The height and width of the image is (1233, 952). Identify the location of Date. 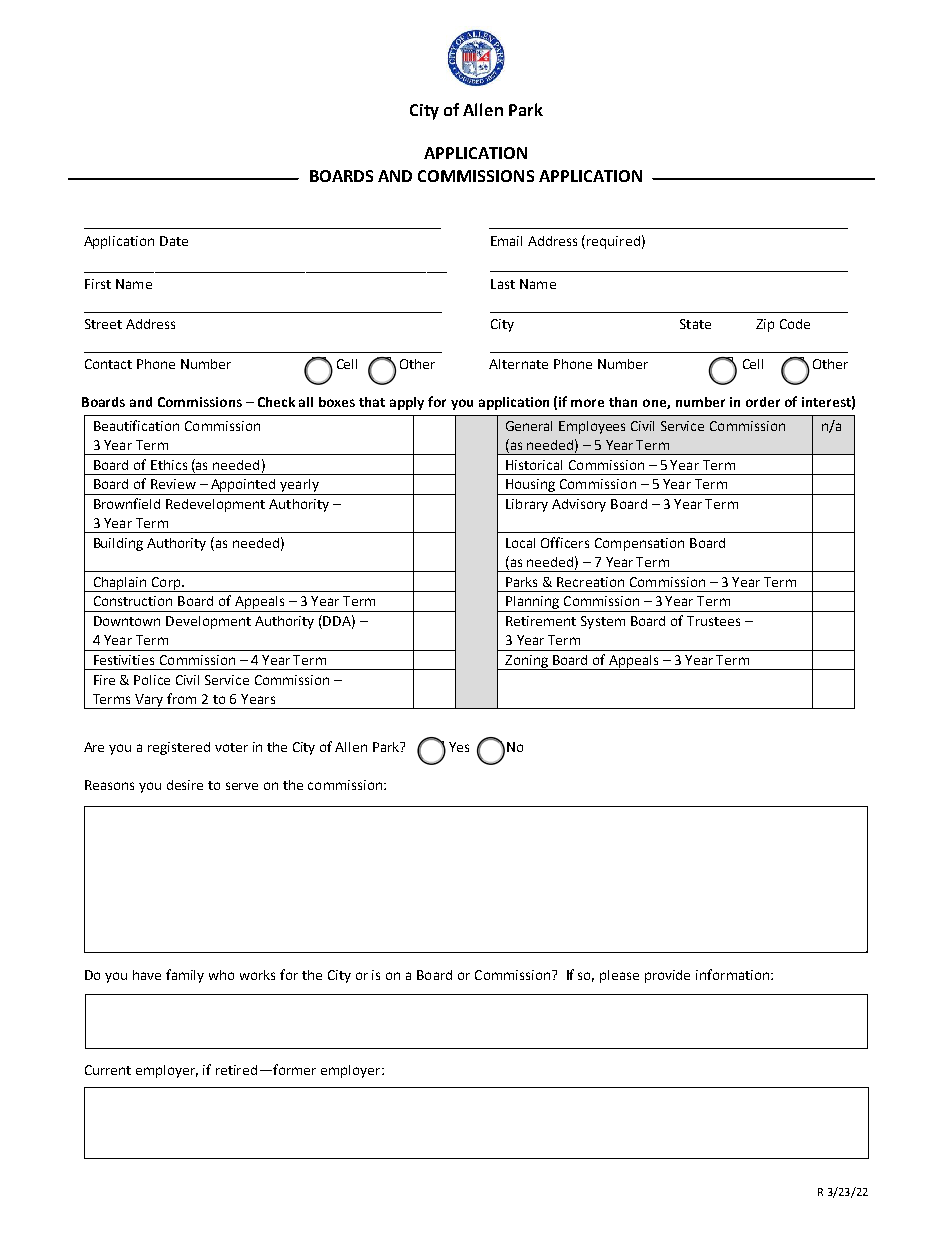
(174, 241).
